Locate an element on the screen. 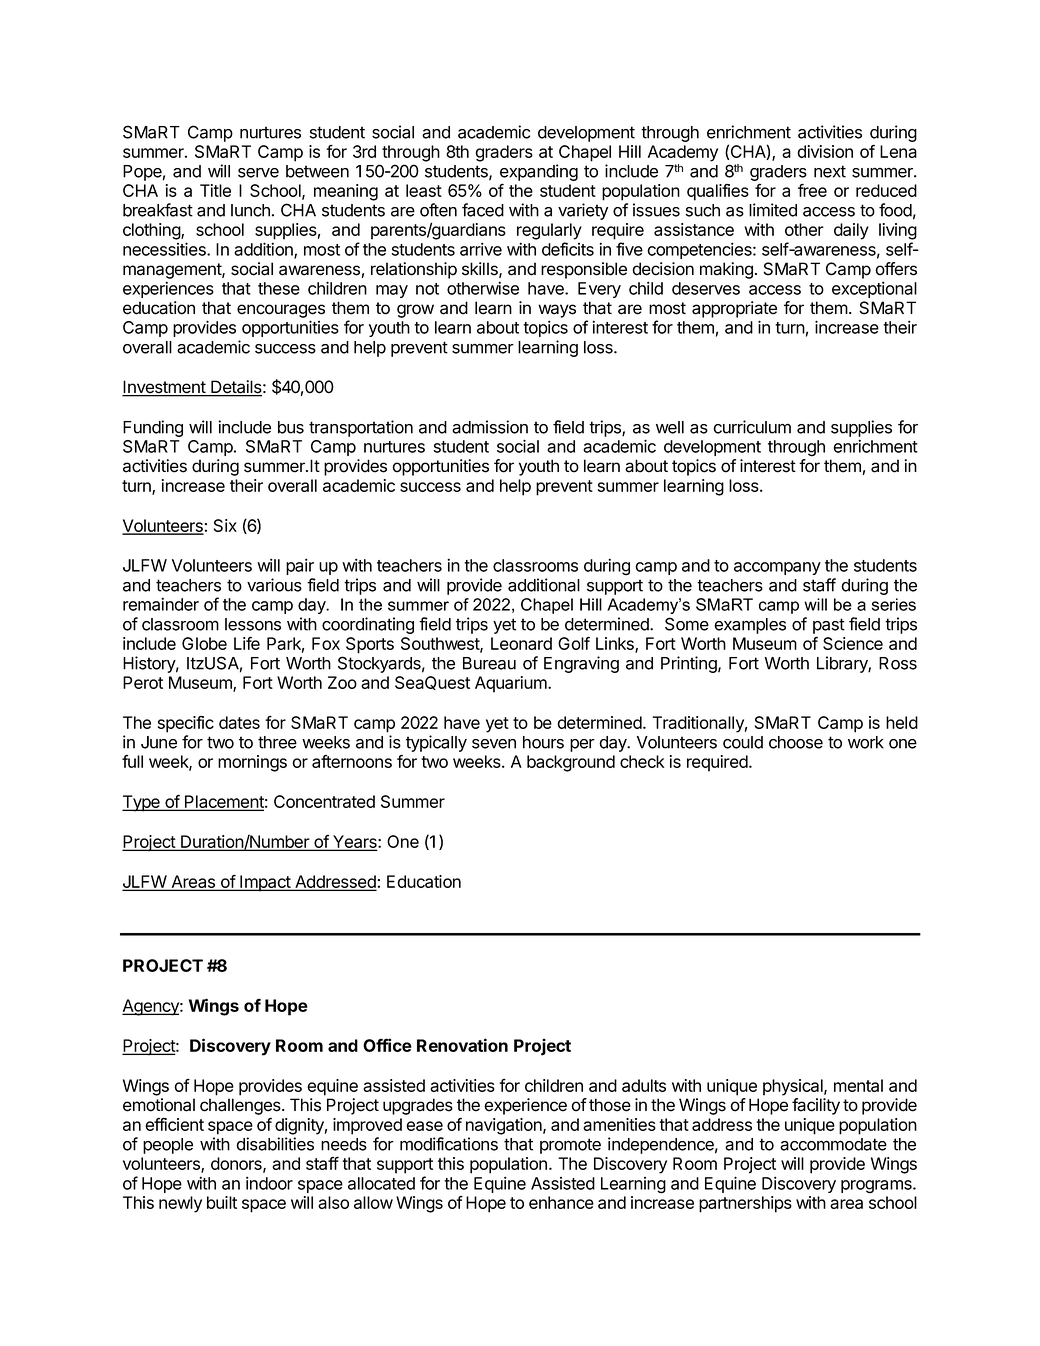  Title is located at coordinates (215, 190).
